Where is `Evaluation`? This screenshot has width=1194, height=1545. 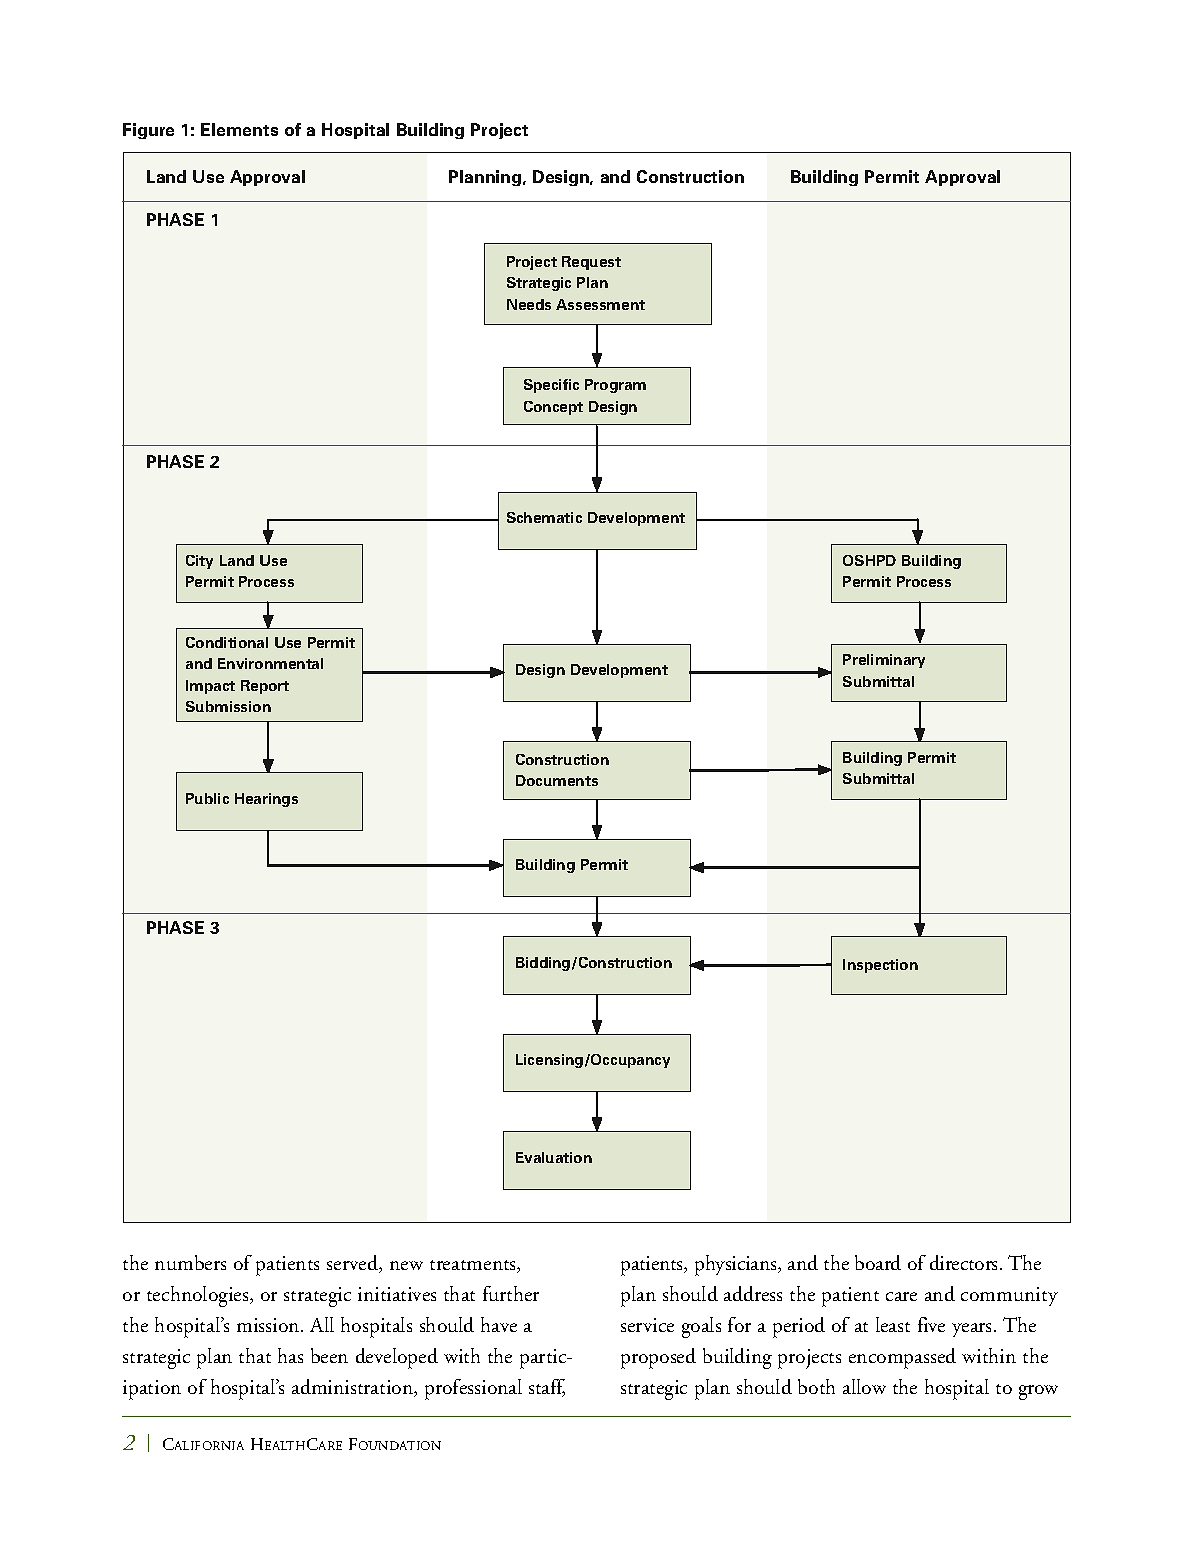
Evaluation is located at coordinates (554, 1157).
